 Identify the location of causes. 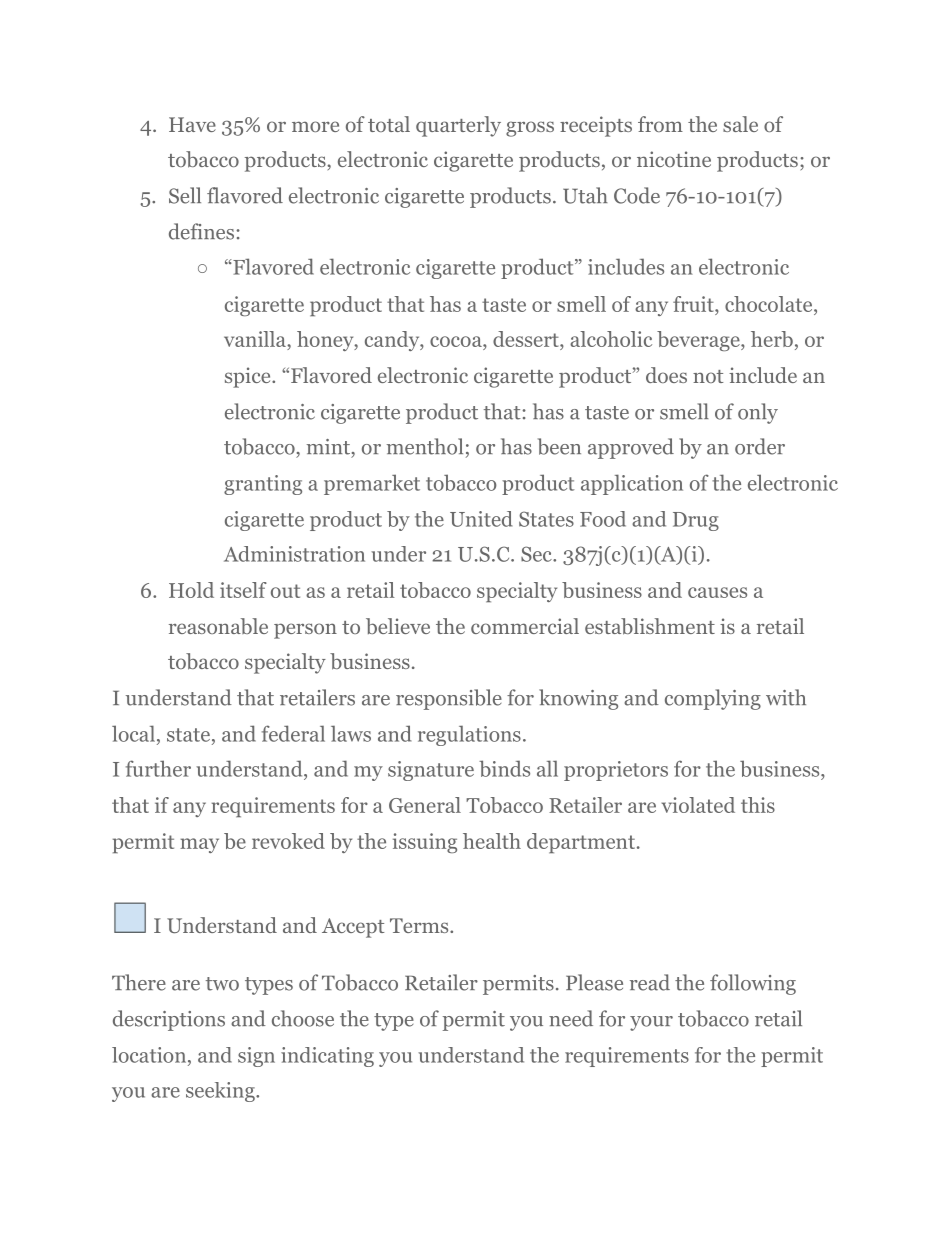
(717, 592).
